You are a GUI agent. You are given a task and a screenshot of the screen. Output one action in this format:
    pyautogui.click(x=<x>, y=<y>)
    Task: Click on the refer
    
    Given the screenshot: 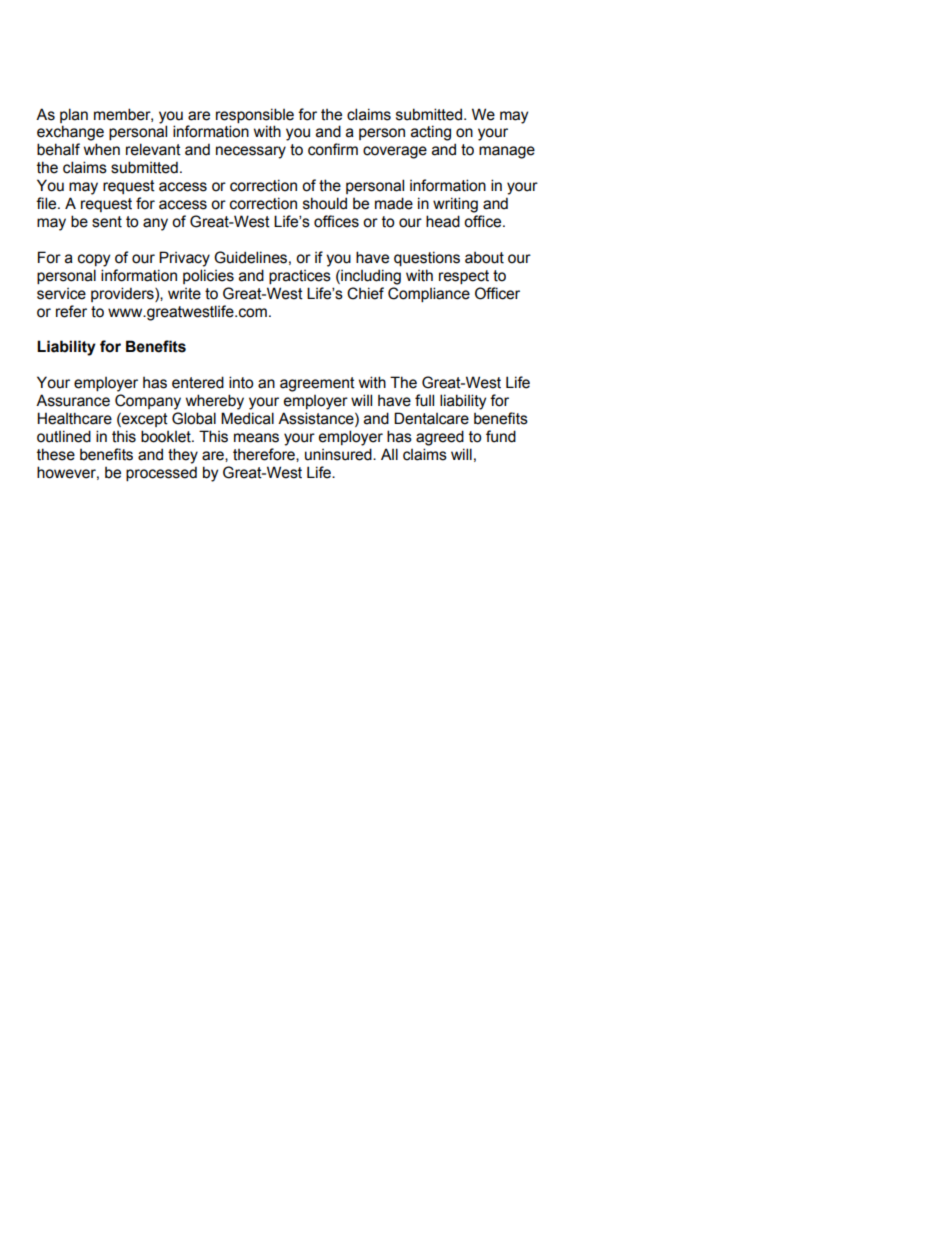 What is the action you would take?
    pyautogui.click(x=71, y=311)
